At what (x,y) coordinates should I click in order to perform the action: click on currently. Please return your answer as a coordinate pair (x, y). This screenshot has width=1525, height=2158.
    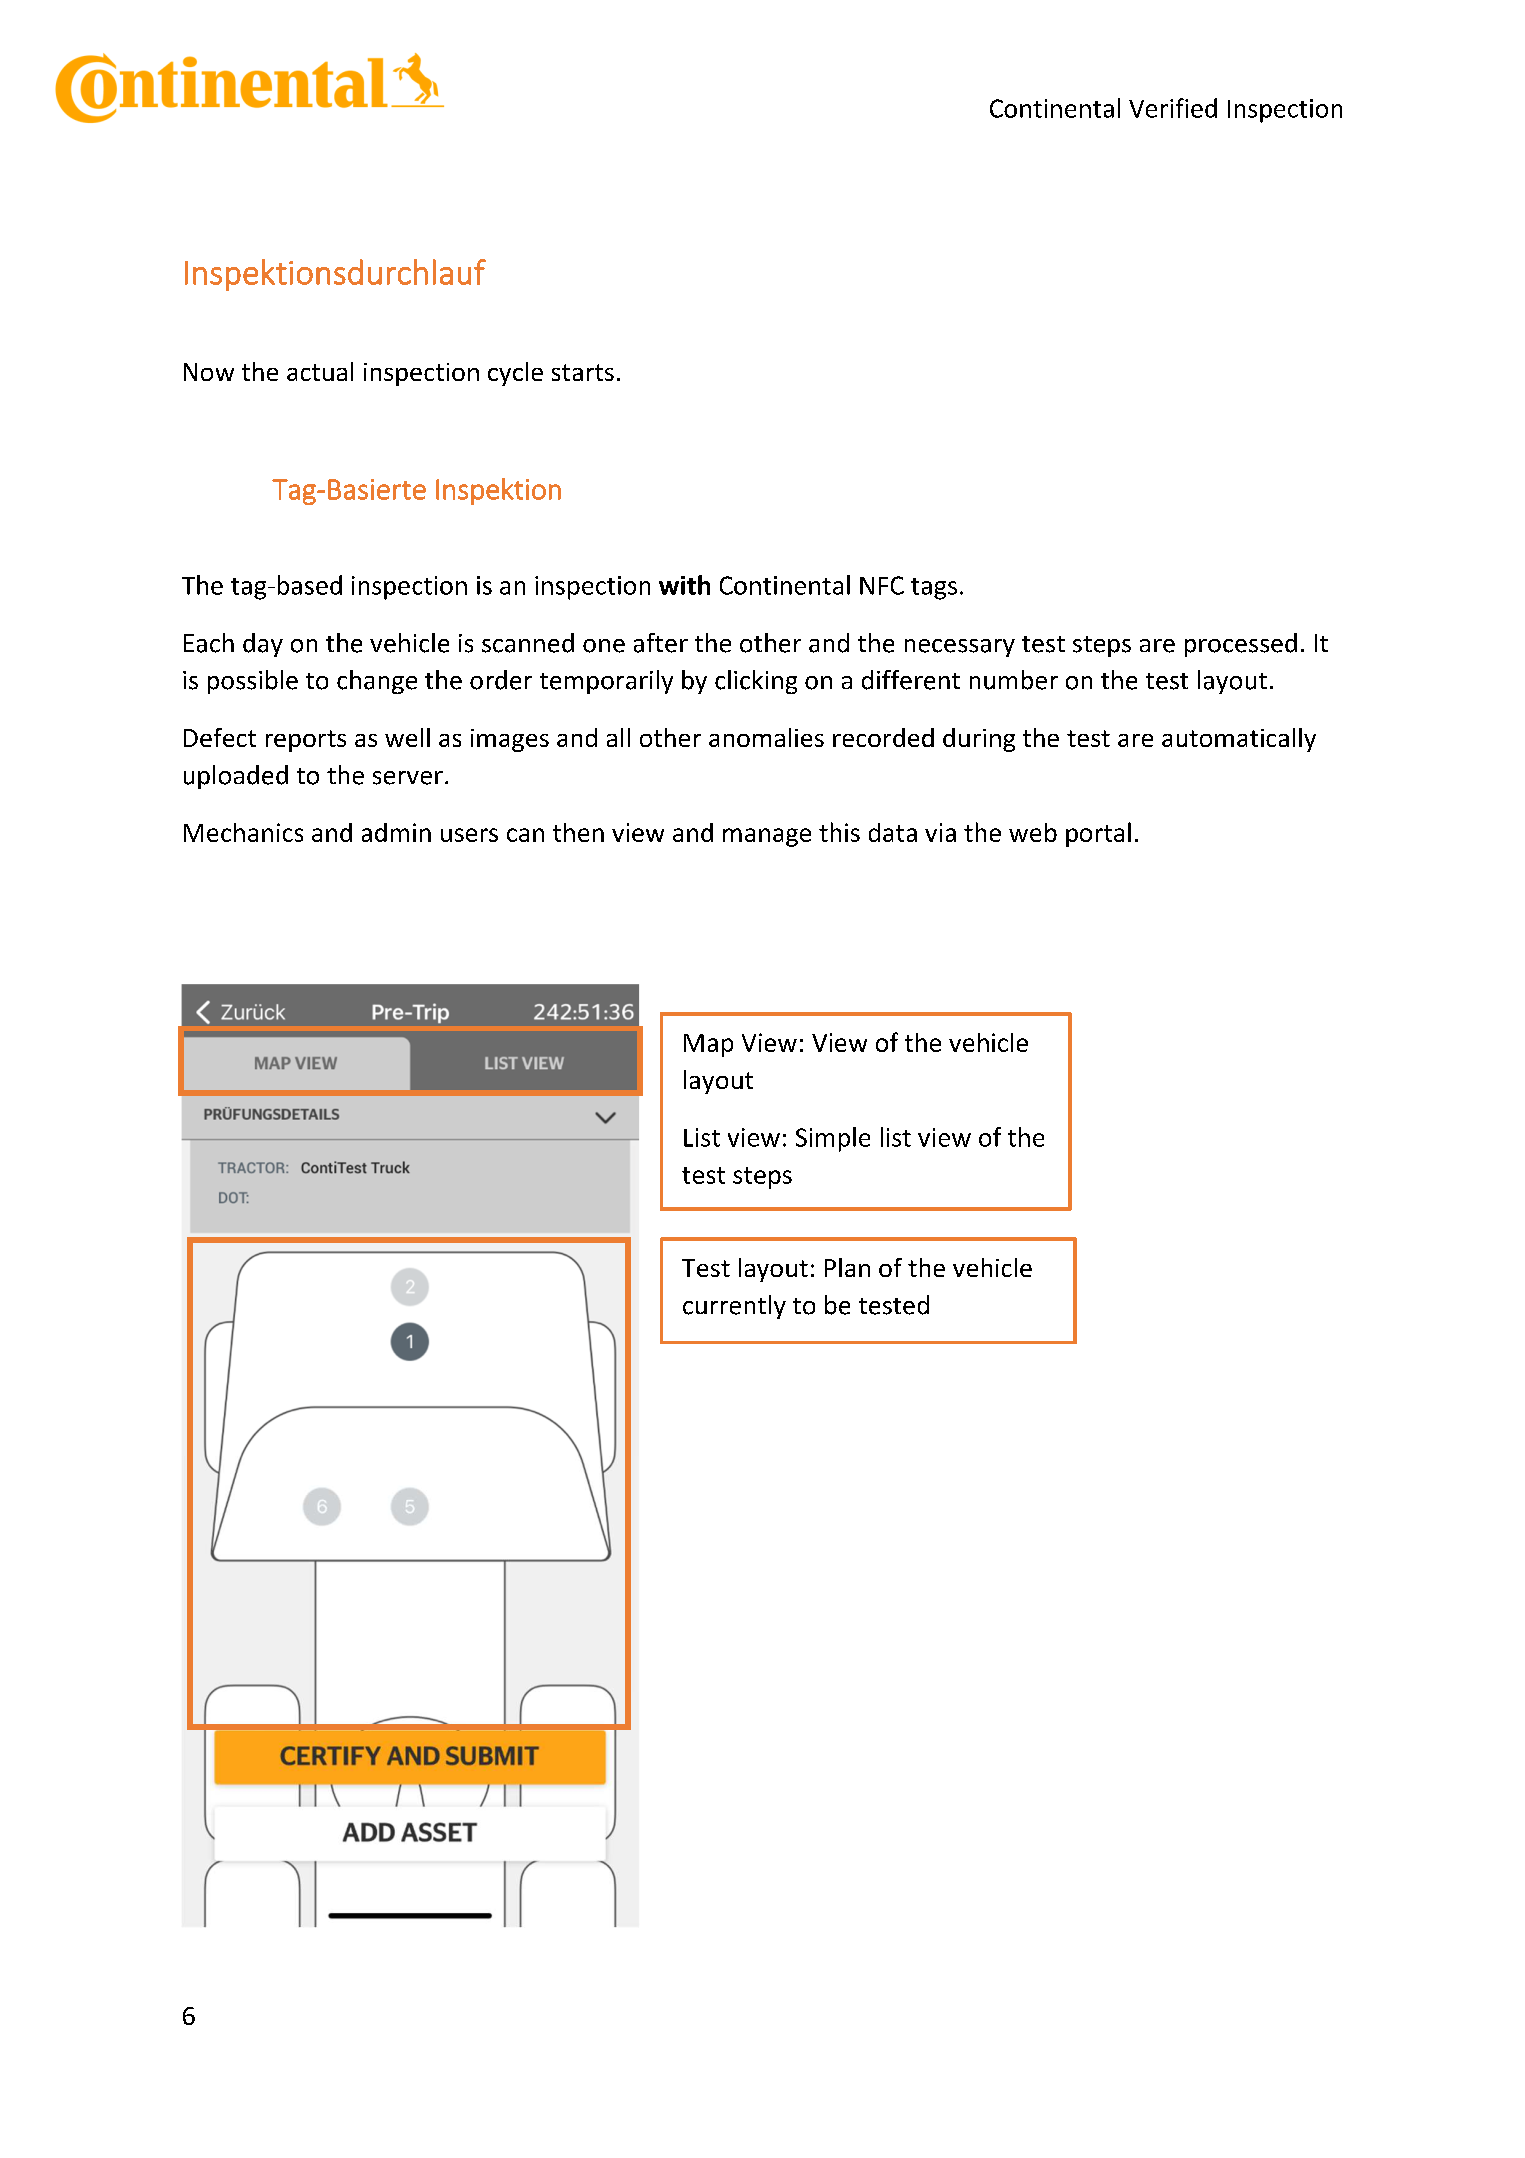
    Looking at the image, I should click on (734, 1307).
